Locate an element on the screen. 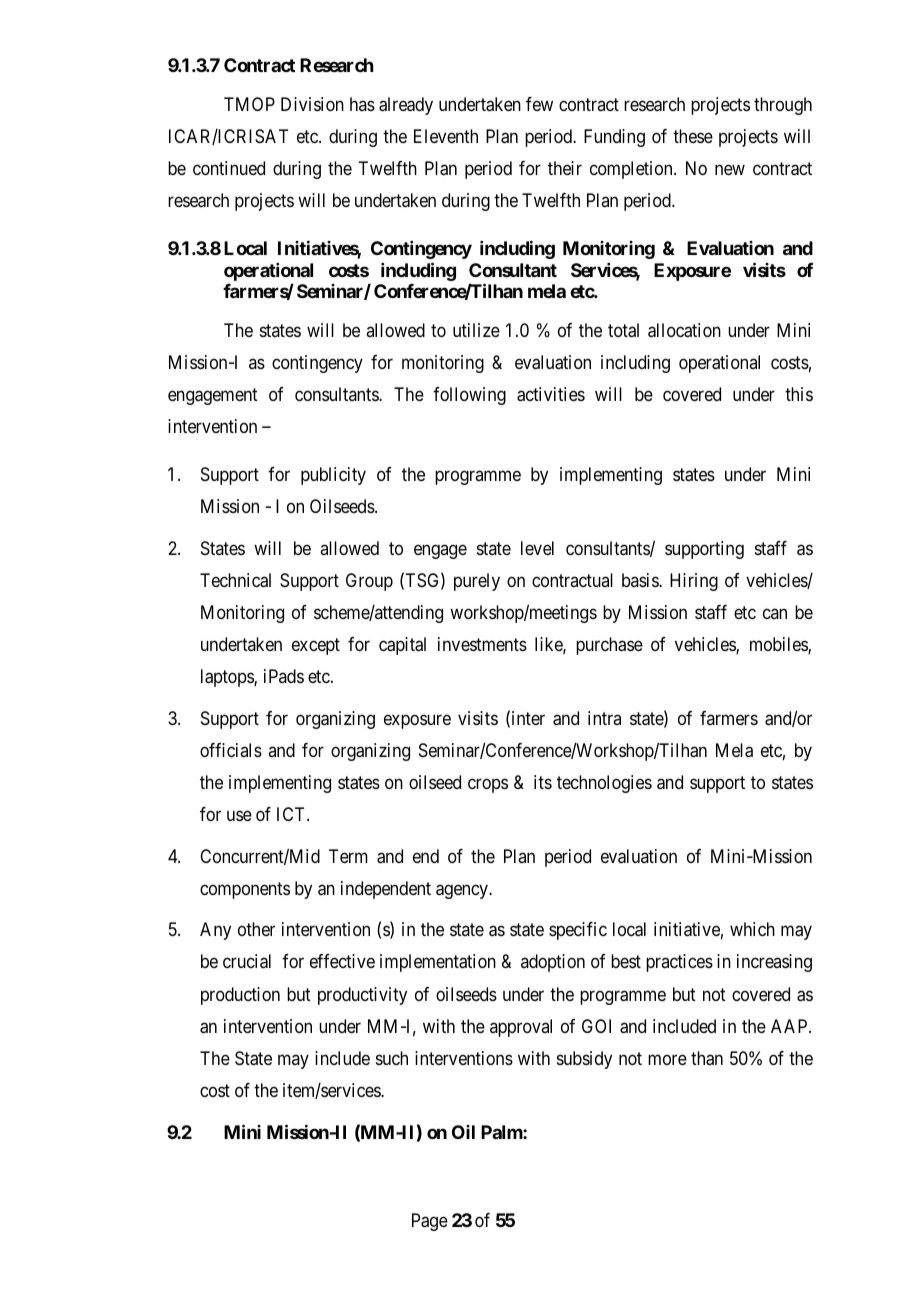 The height and width of the screenshot is (1308, 924). Technical is located at coordinates (235, 580).
